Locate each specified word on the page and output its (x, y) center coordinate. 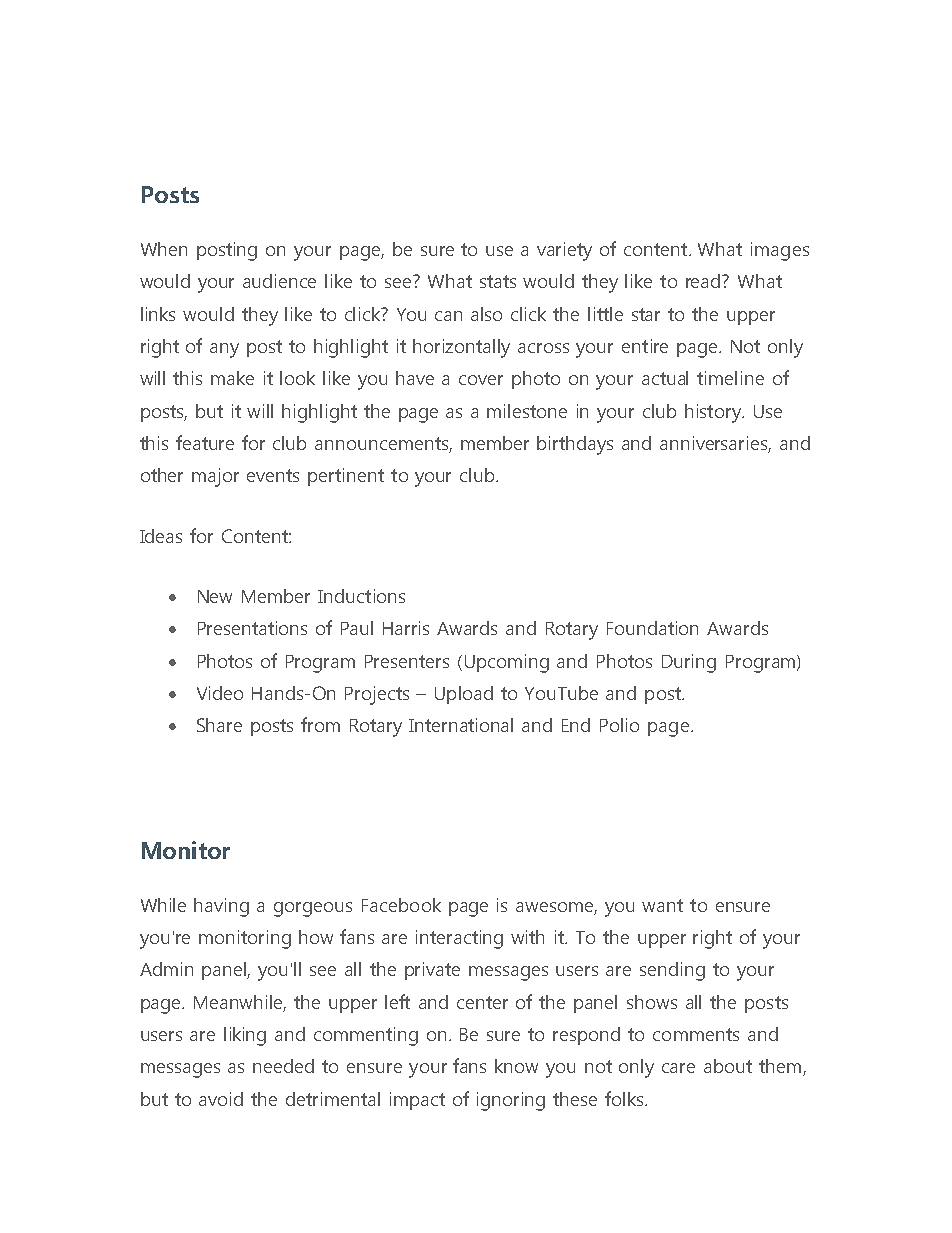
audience (279, 281)
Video (220, 693)
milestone (527, 411)
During (689, 663)
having (221, 907)
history (714, 413)
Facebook (401, 905)
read (704, 281)
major (215, 477)
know (516, 1066)
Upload (464, 695)
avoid (221, 1099)
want (662, 905)
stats (498, 281)
